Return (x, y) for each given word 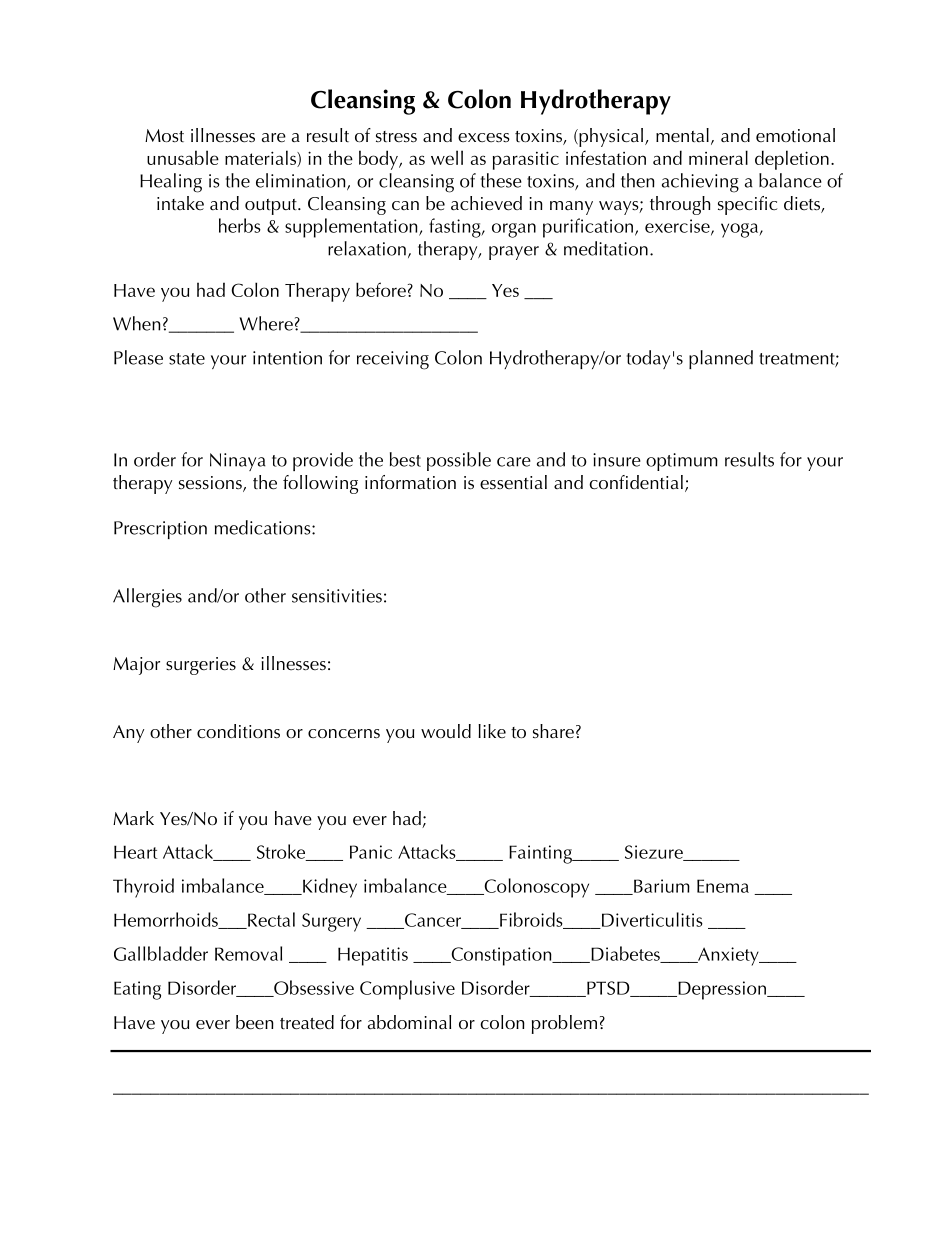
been (255, 1022)
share (553, 731)
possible (459, 461)
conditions (238, 731)
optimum (682, 462)
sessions (211, 484)
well (447, 157)
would (446, 731)
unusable (183, 157)
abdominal (409, 1022)
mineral (718, 157)
